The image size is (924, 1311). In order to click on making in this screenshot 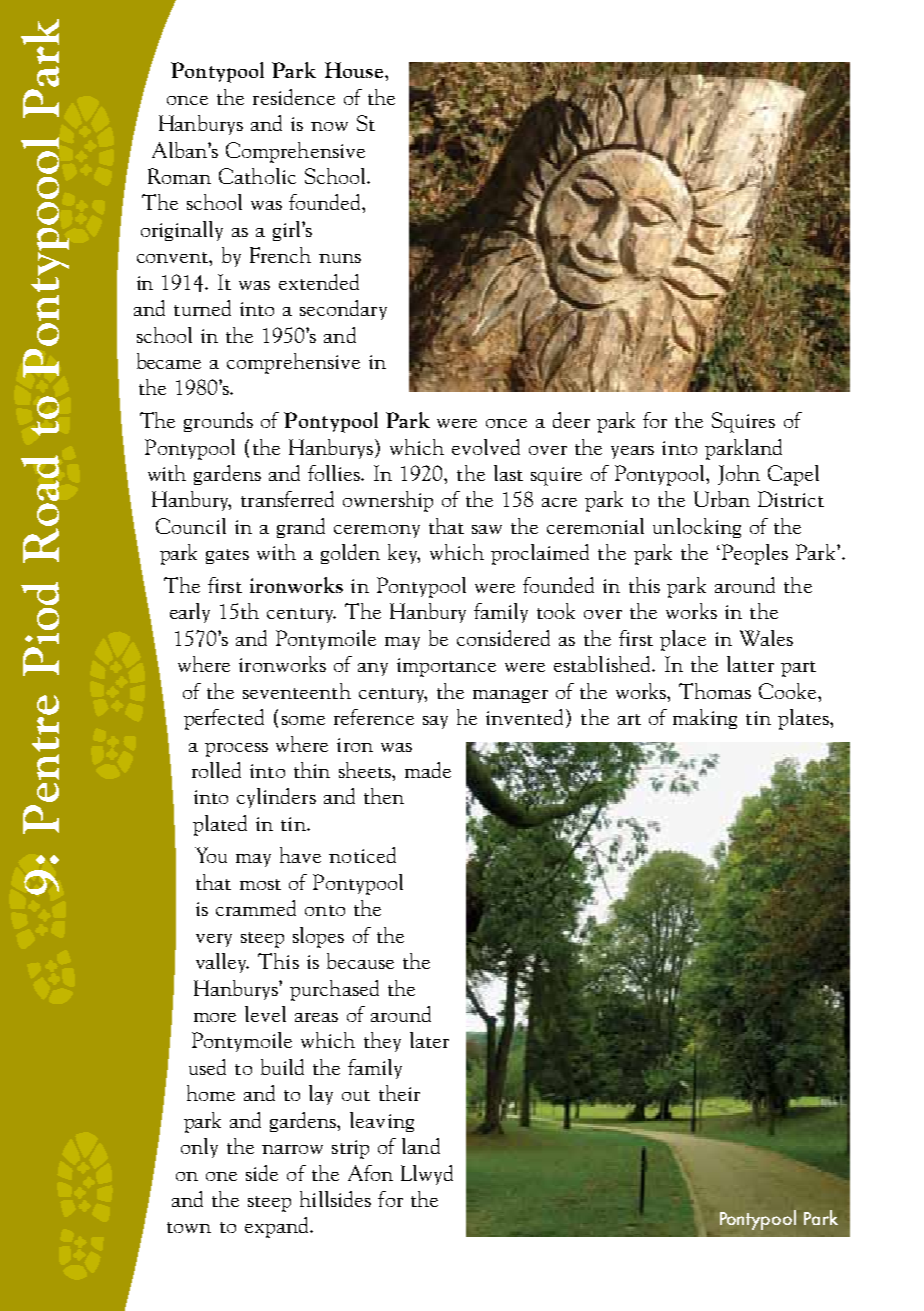, I will do `click(705, 719)`.
